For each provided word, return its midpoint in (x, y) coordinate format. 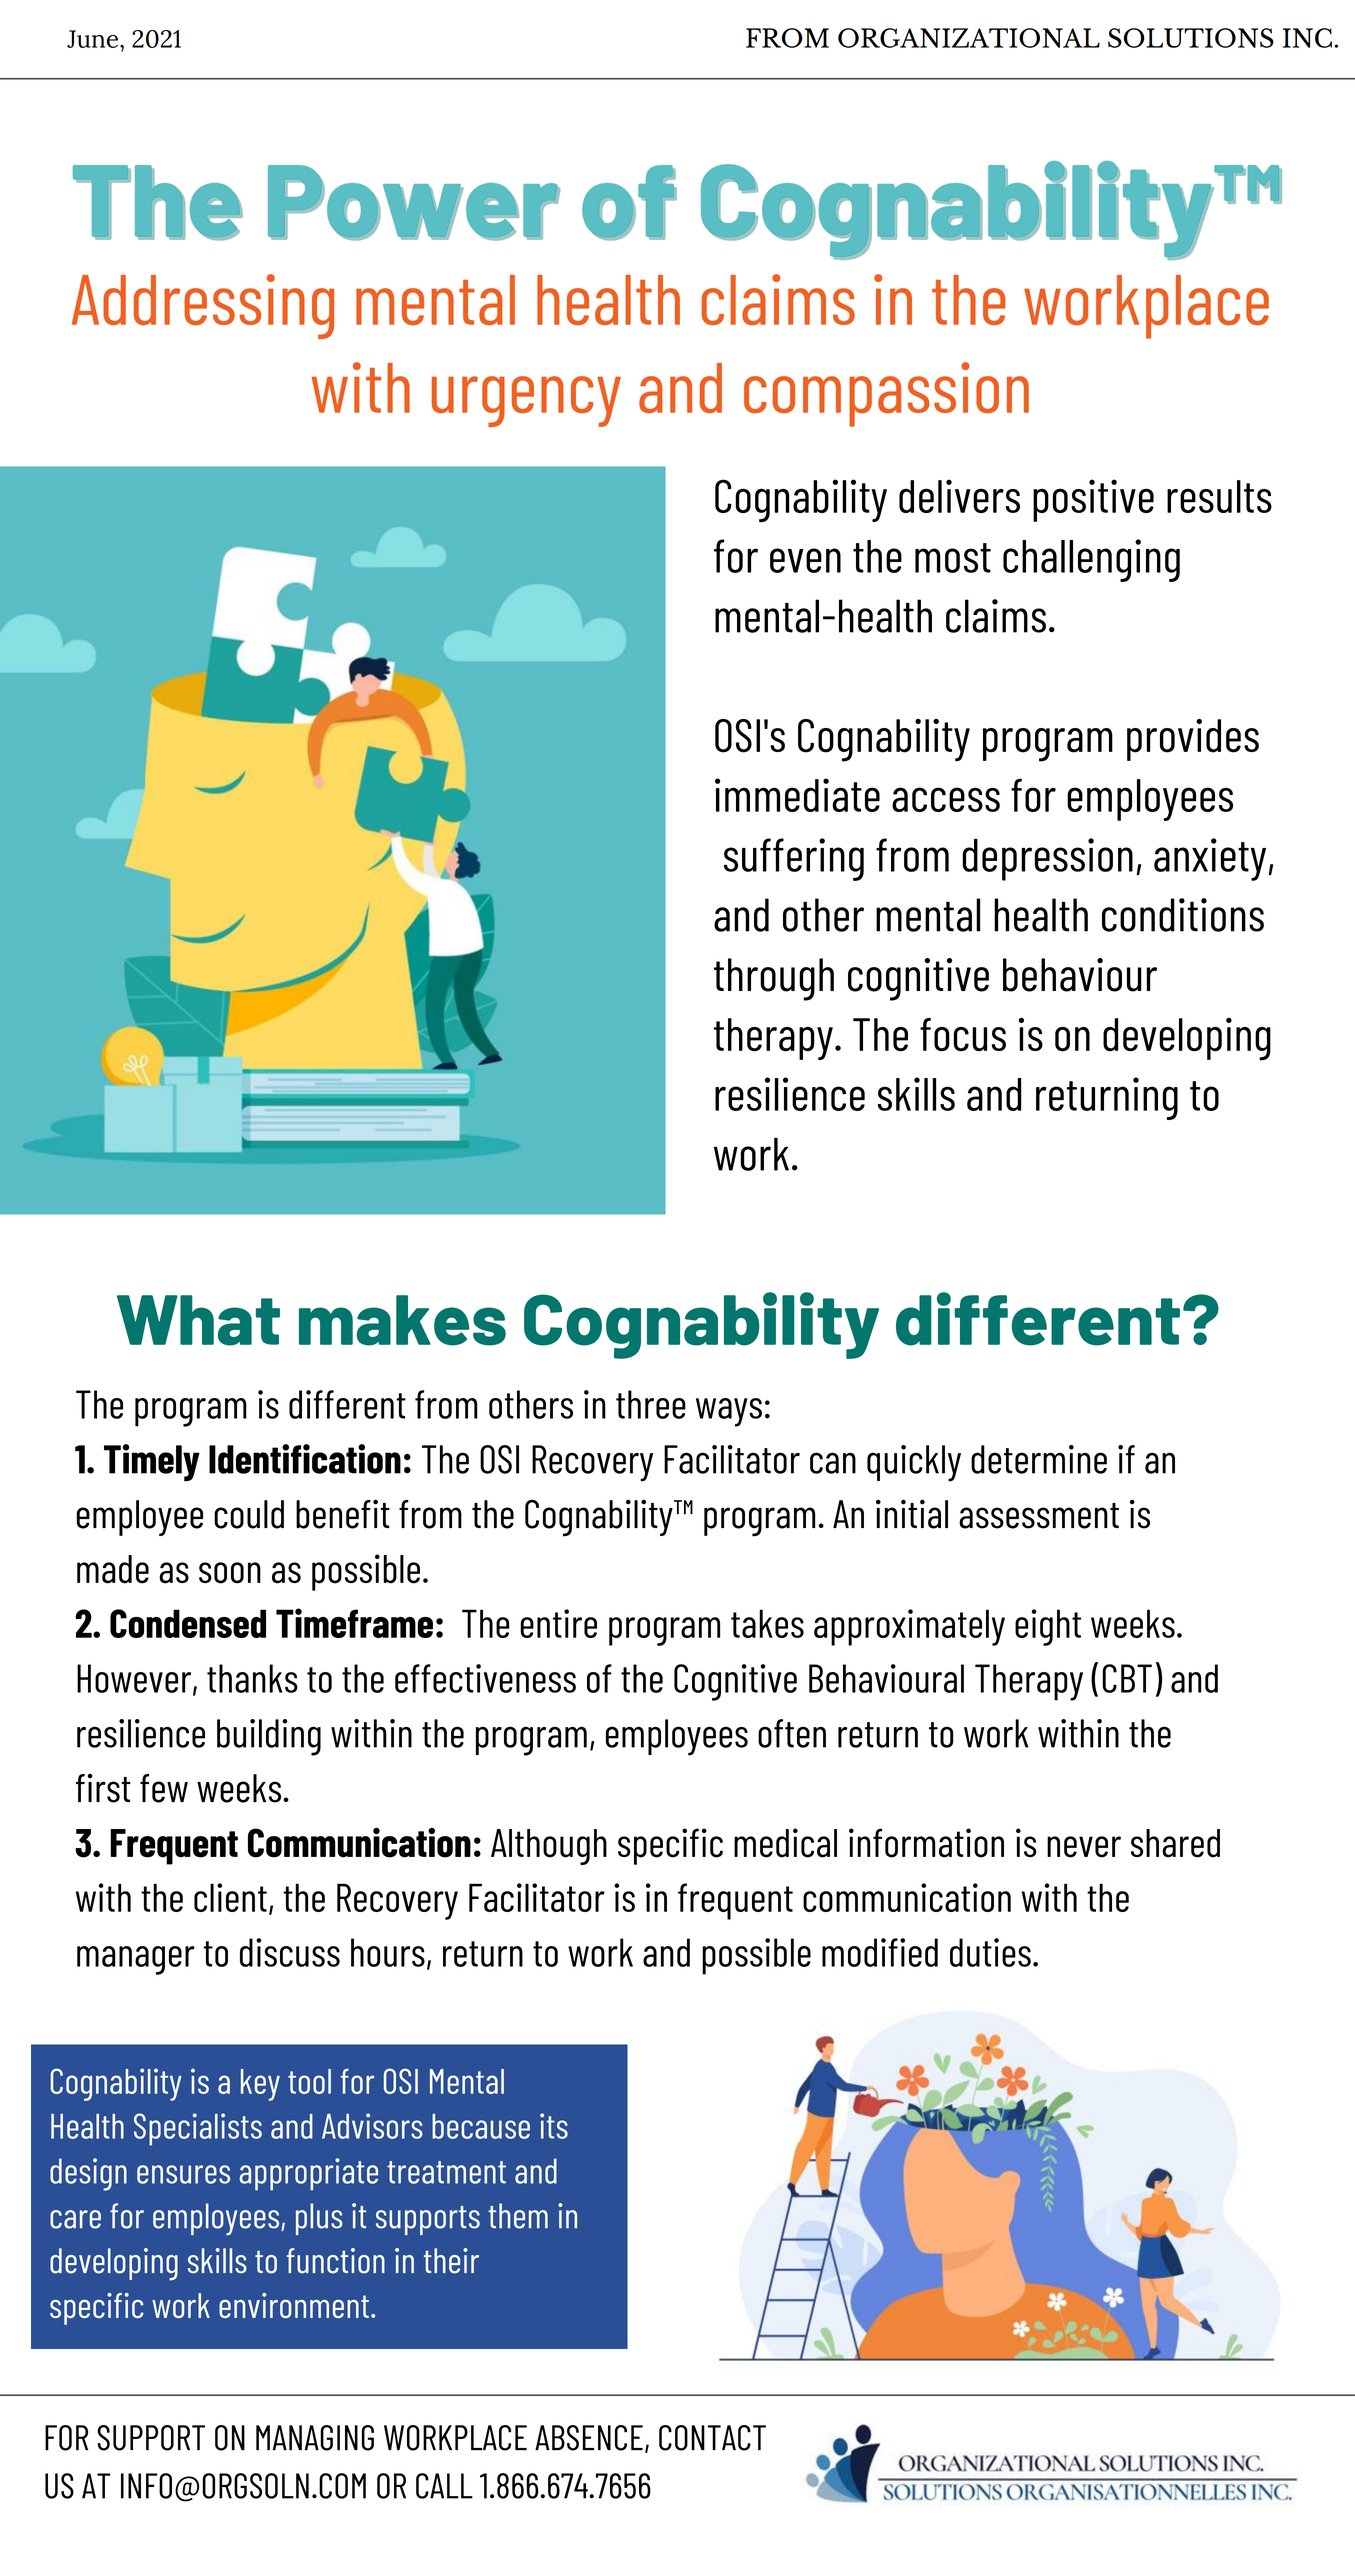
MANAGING (315, 2438)
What (198, 1320)
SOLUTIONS (1191, 38)
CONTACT (712, 2438)
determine (1039, 1459)
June (94, 39)
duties (990, 1952)
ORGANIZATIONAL (969, 38)
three (651, 1404)
